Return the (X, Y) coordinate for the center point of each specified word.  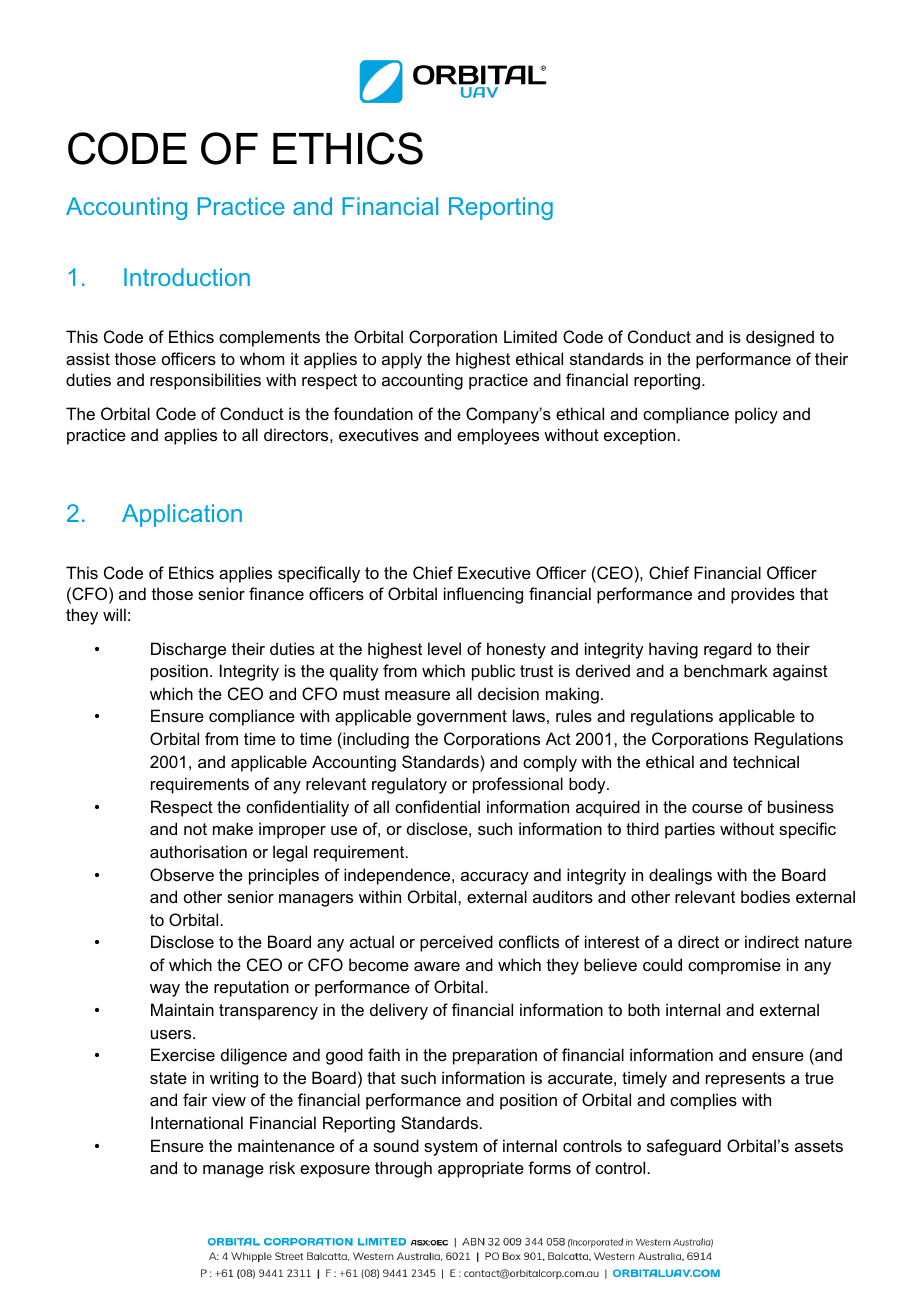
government (462, 718)
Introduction (187, 277)
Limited (530, 336)
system (450, 1148)
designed (780, 338)
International (197, 1122)
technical (766, 761)
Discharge (188, 650)
